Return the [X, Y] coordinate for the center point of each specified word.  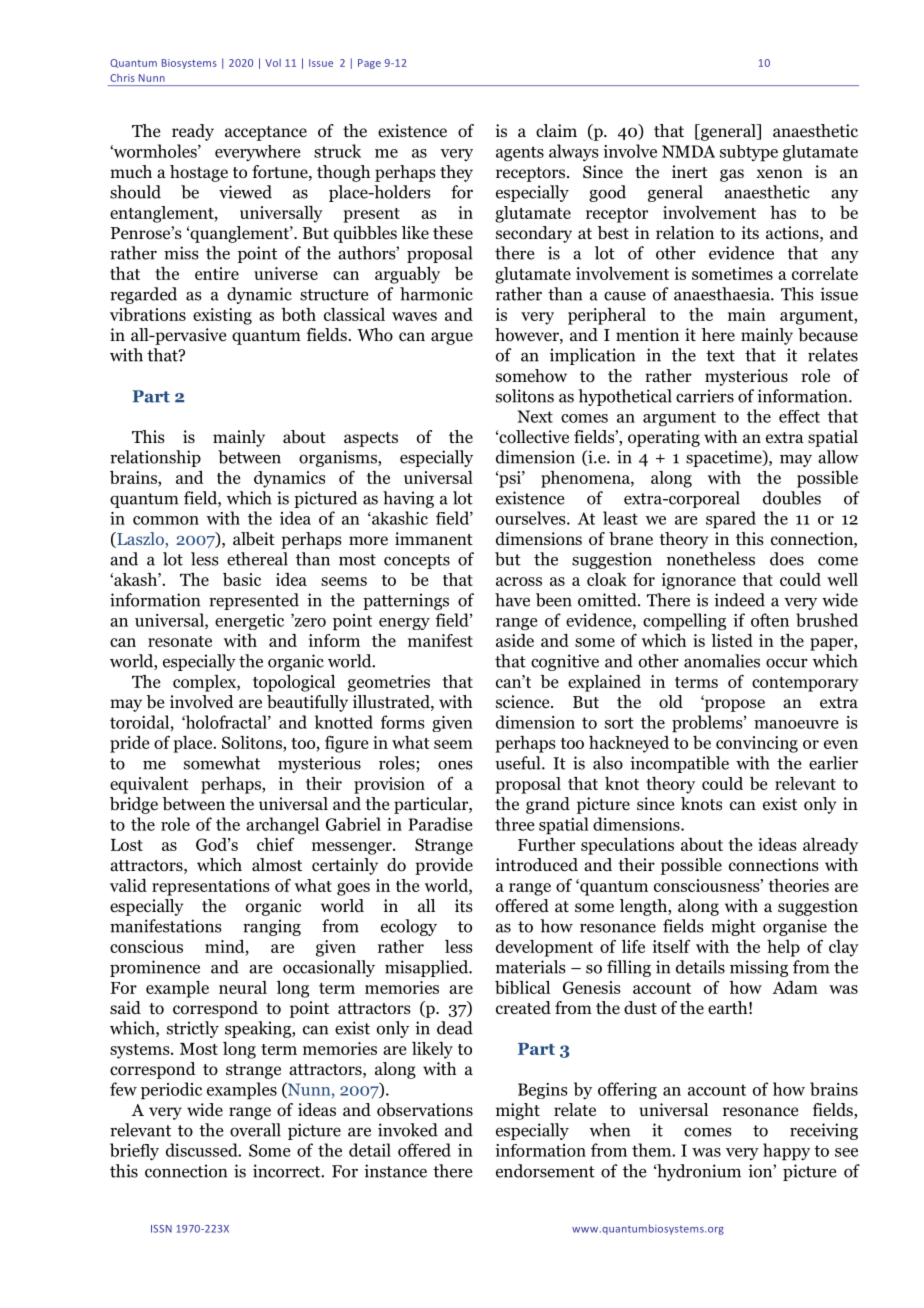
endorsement [545, 1171]
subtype [749, 153]
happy [786, 1152]
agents [520, 153]
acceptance [266, 133]
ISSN [161, 1229]
